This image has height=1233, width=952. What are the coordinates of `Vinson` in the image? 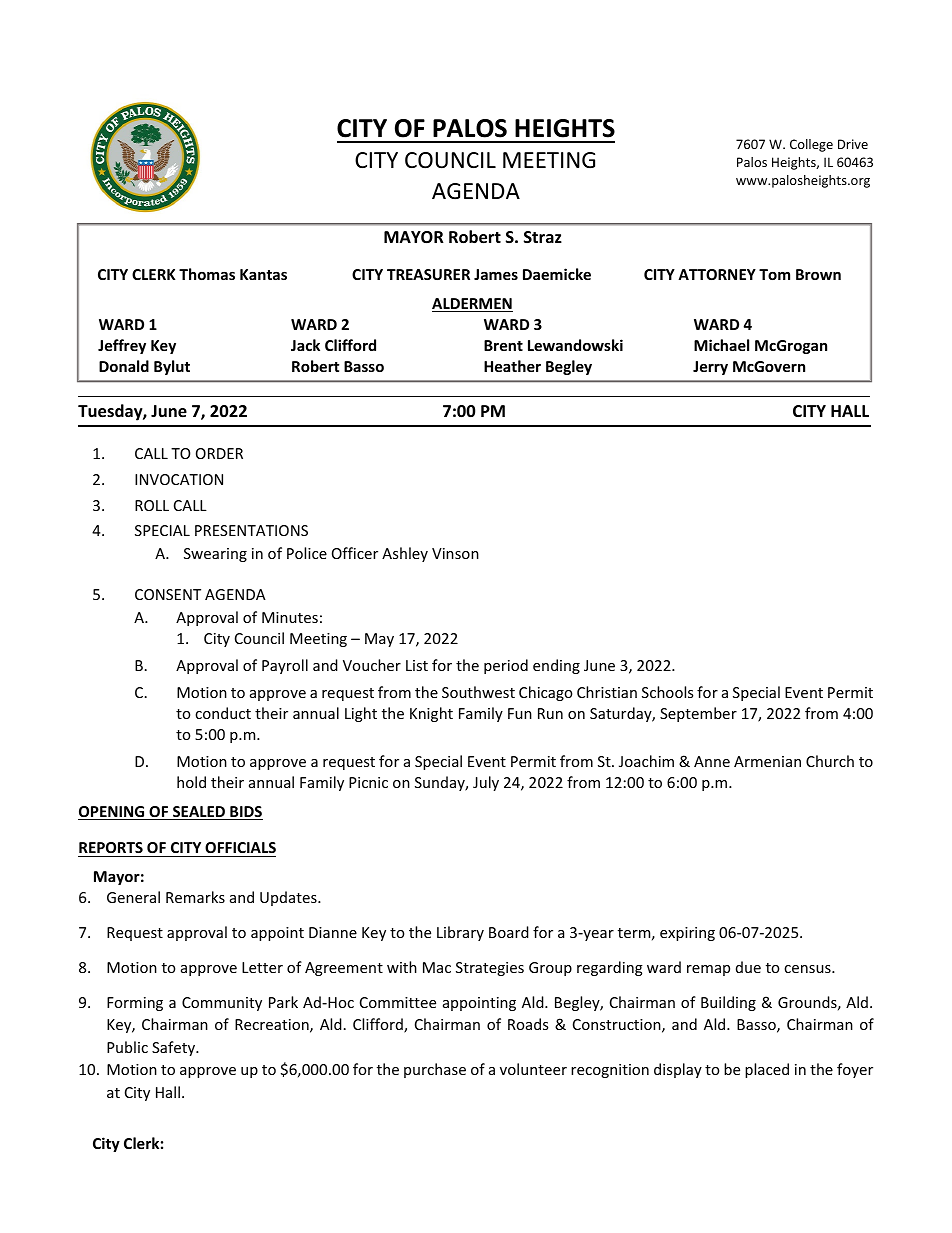 It's located at (455, 553).
